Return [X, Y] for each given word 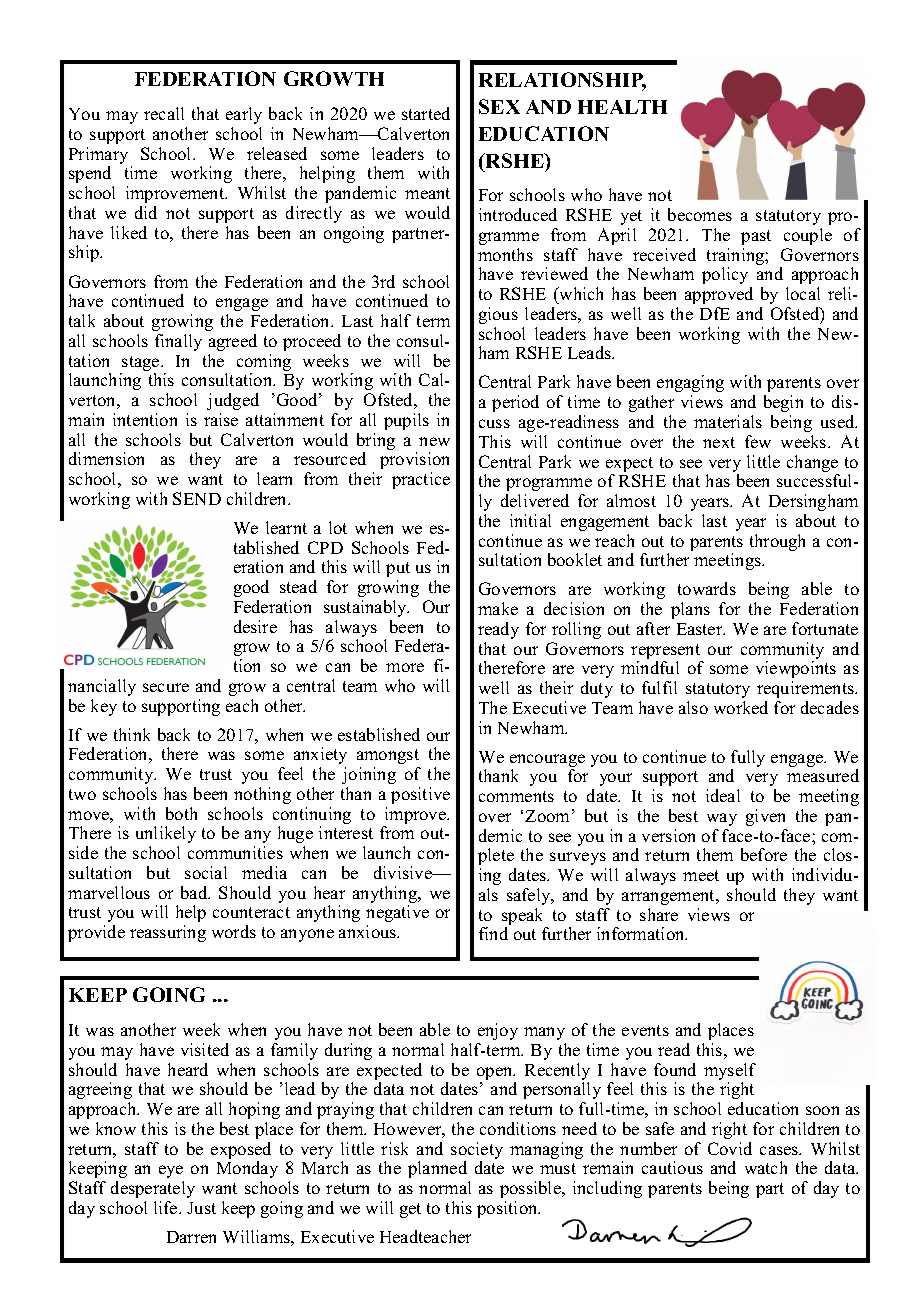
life [167, 1207]
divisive [404, 872]
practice [421, 480]
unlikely [166, 834]
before [764, 854]
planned [437, 1169]
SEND [197, 498]
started [426, 113]
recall [164, 113]
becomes [700, 214]
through [777, 542]
